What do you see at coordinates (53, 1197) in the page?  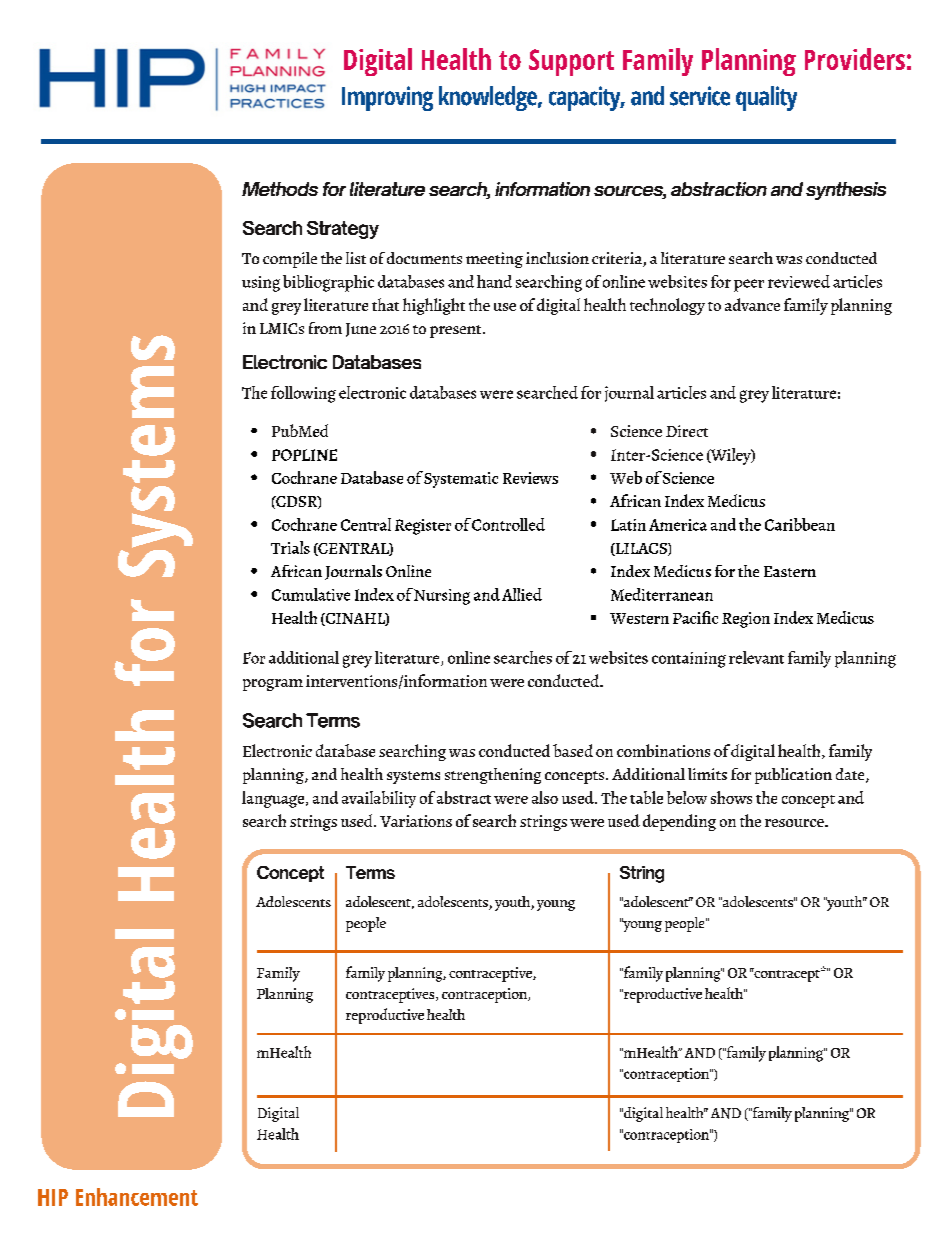 I see `HIP` at bounding box center [53, 1197].
